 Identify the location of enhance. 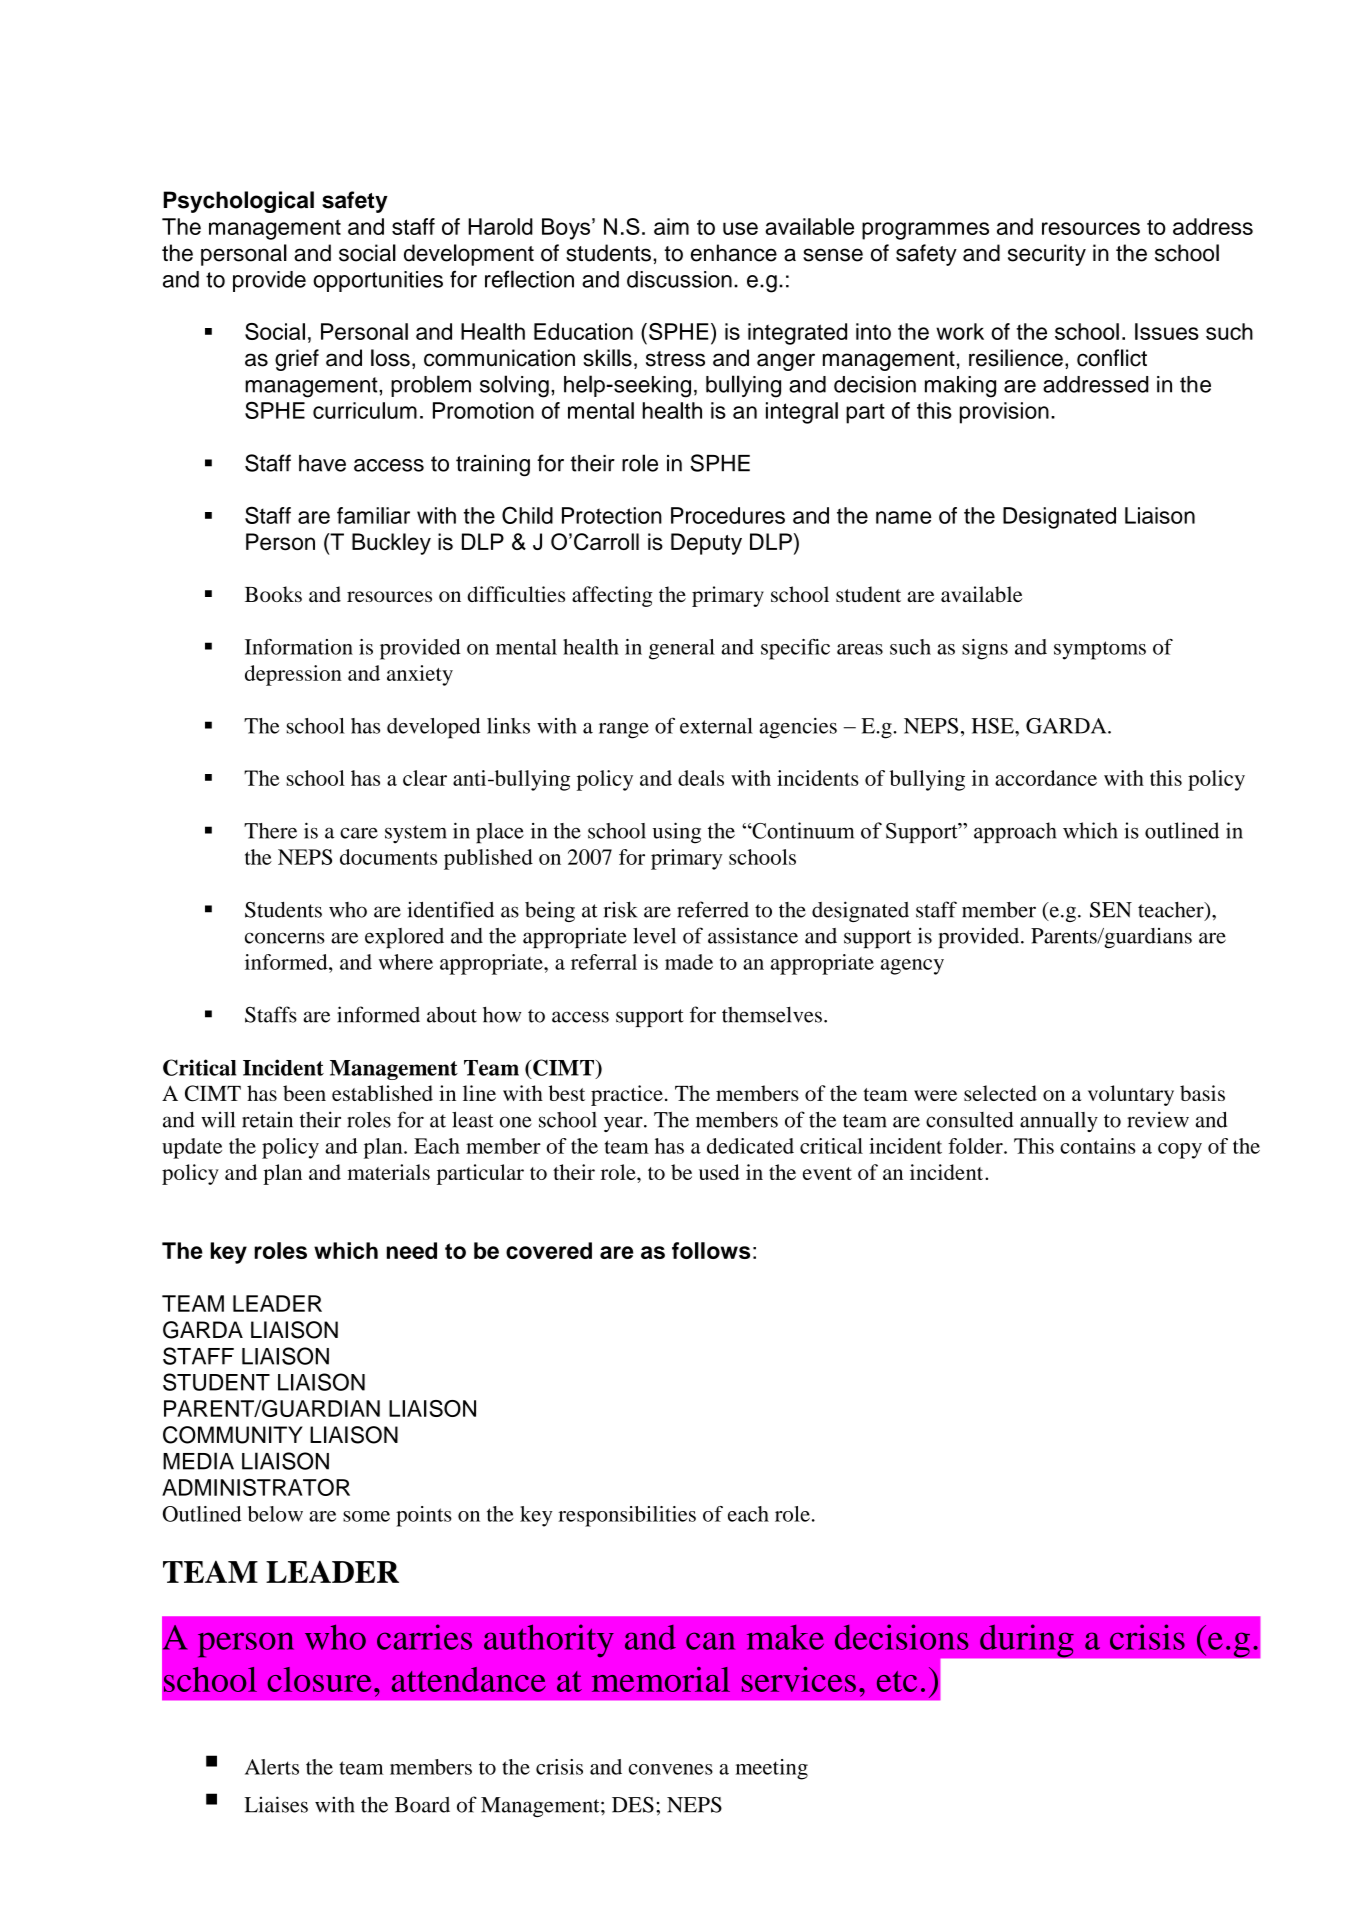
(734, 253).
